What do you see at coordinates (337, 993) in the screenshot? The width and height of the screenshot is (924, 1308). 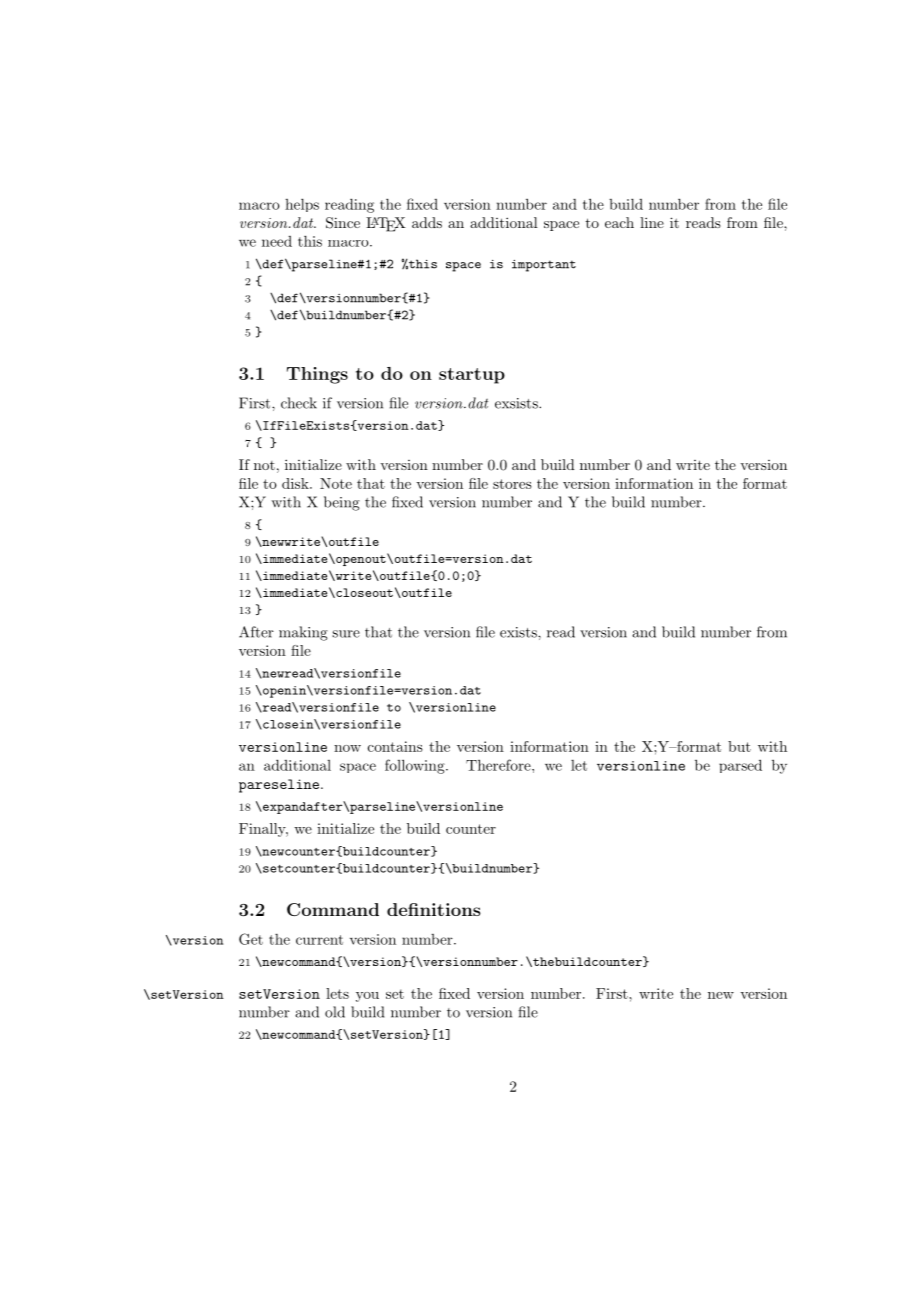 I see `lets` at bounding box center [337, 993].
